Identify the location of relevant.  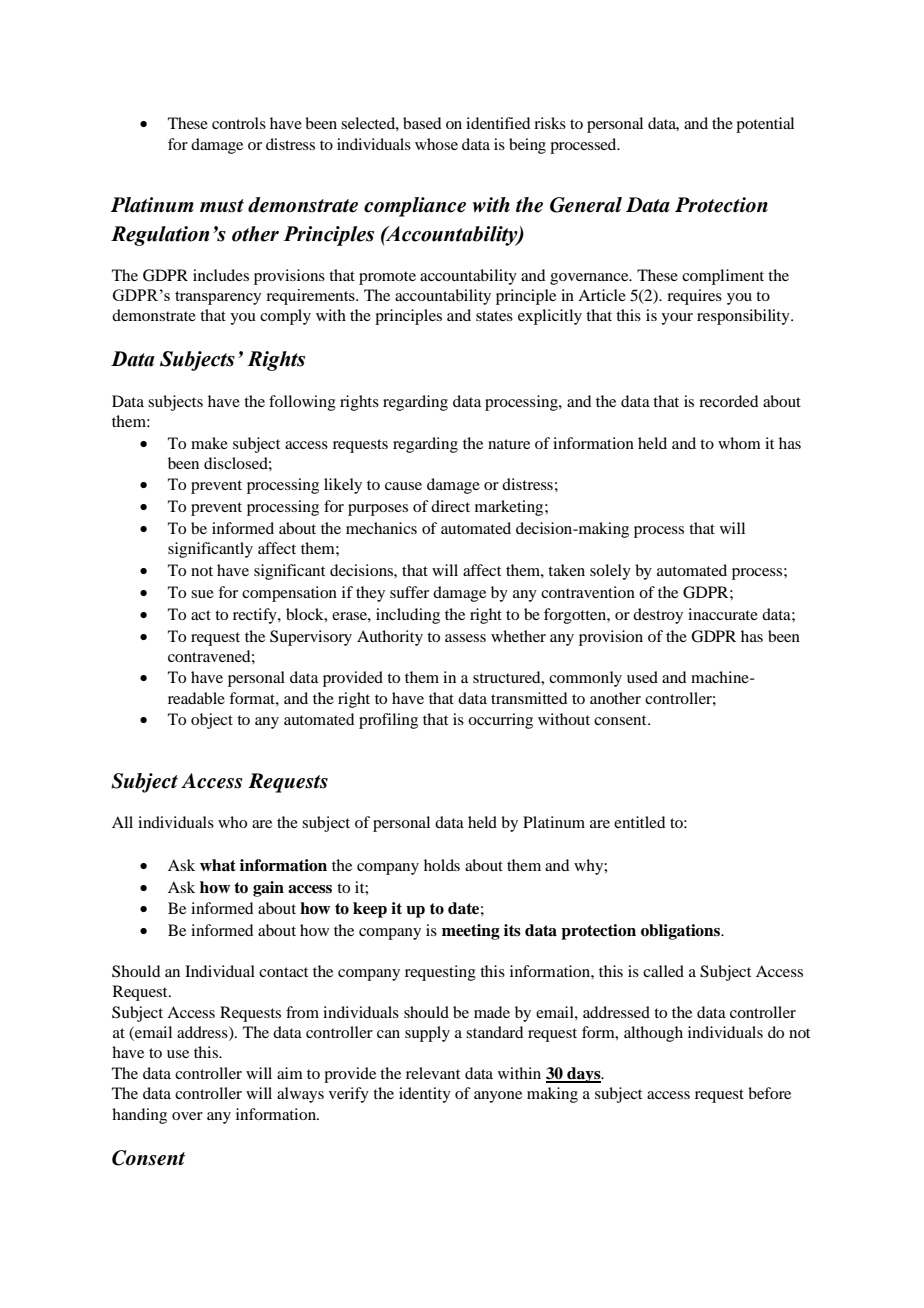
(433, 1073).
